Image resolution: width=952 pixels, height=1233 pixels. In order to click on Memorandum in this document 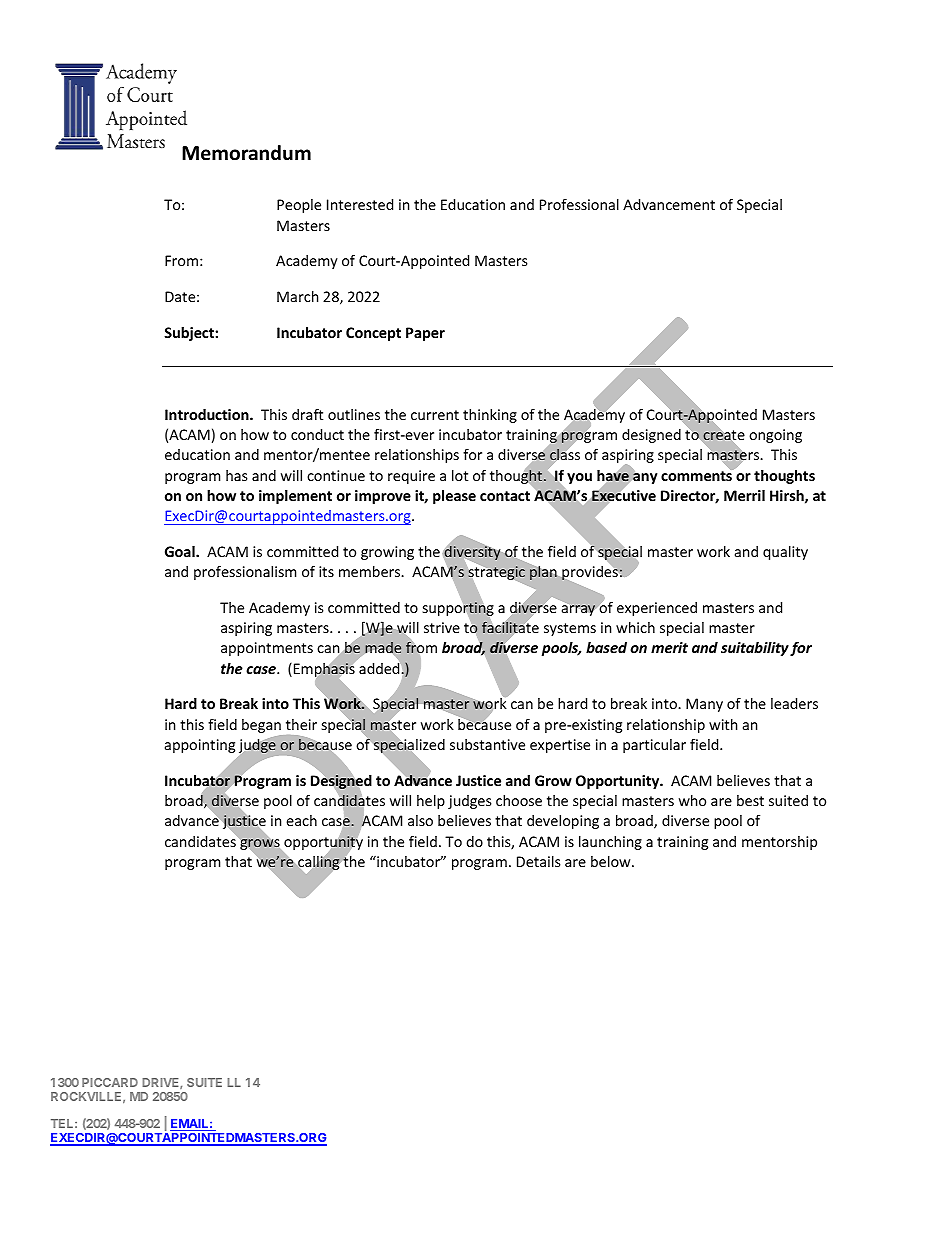, I will do `click(246, 153)`.
